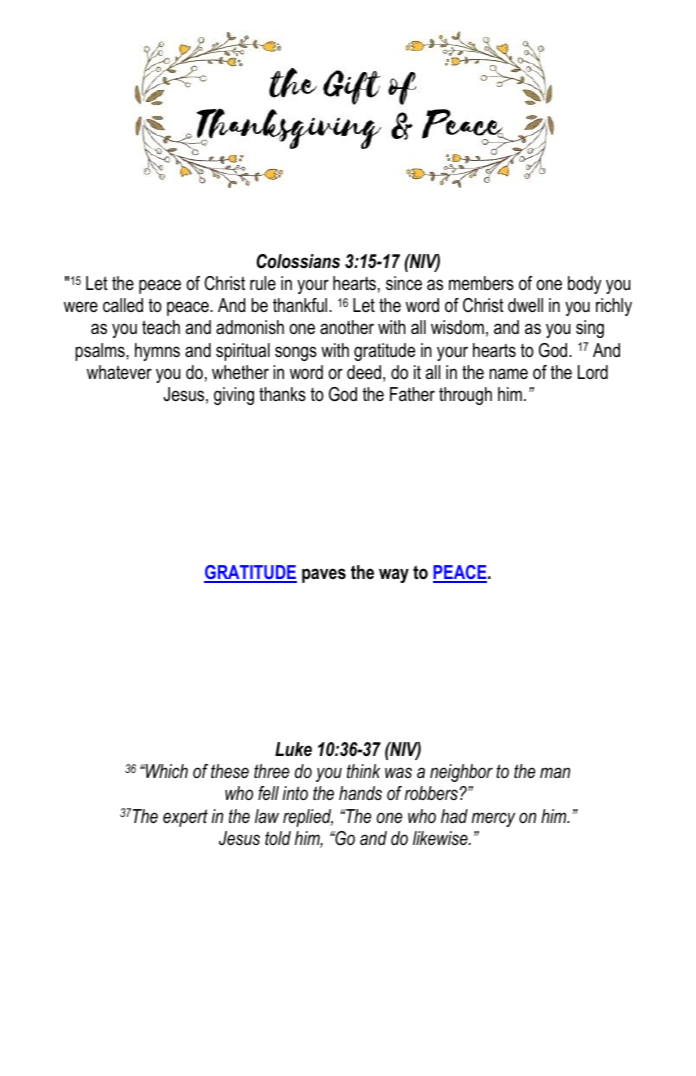 The width and height of the document is (696, 1076). I want to click on name, so click(508, 373).
